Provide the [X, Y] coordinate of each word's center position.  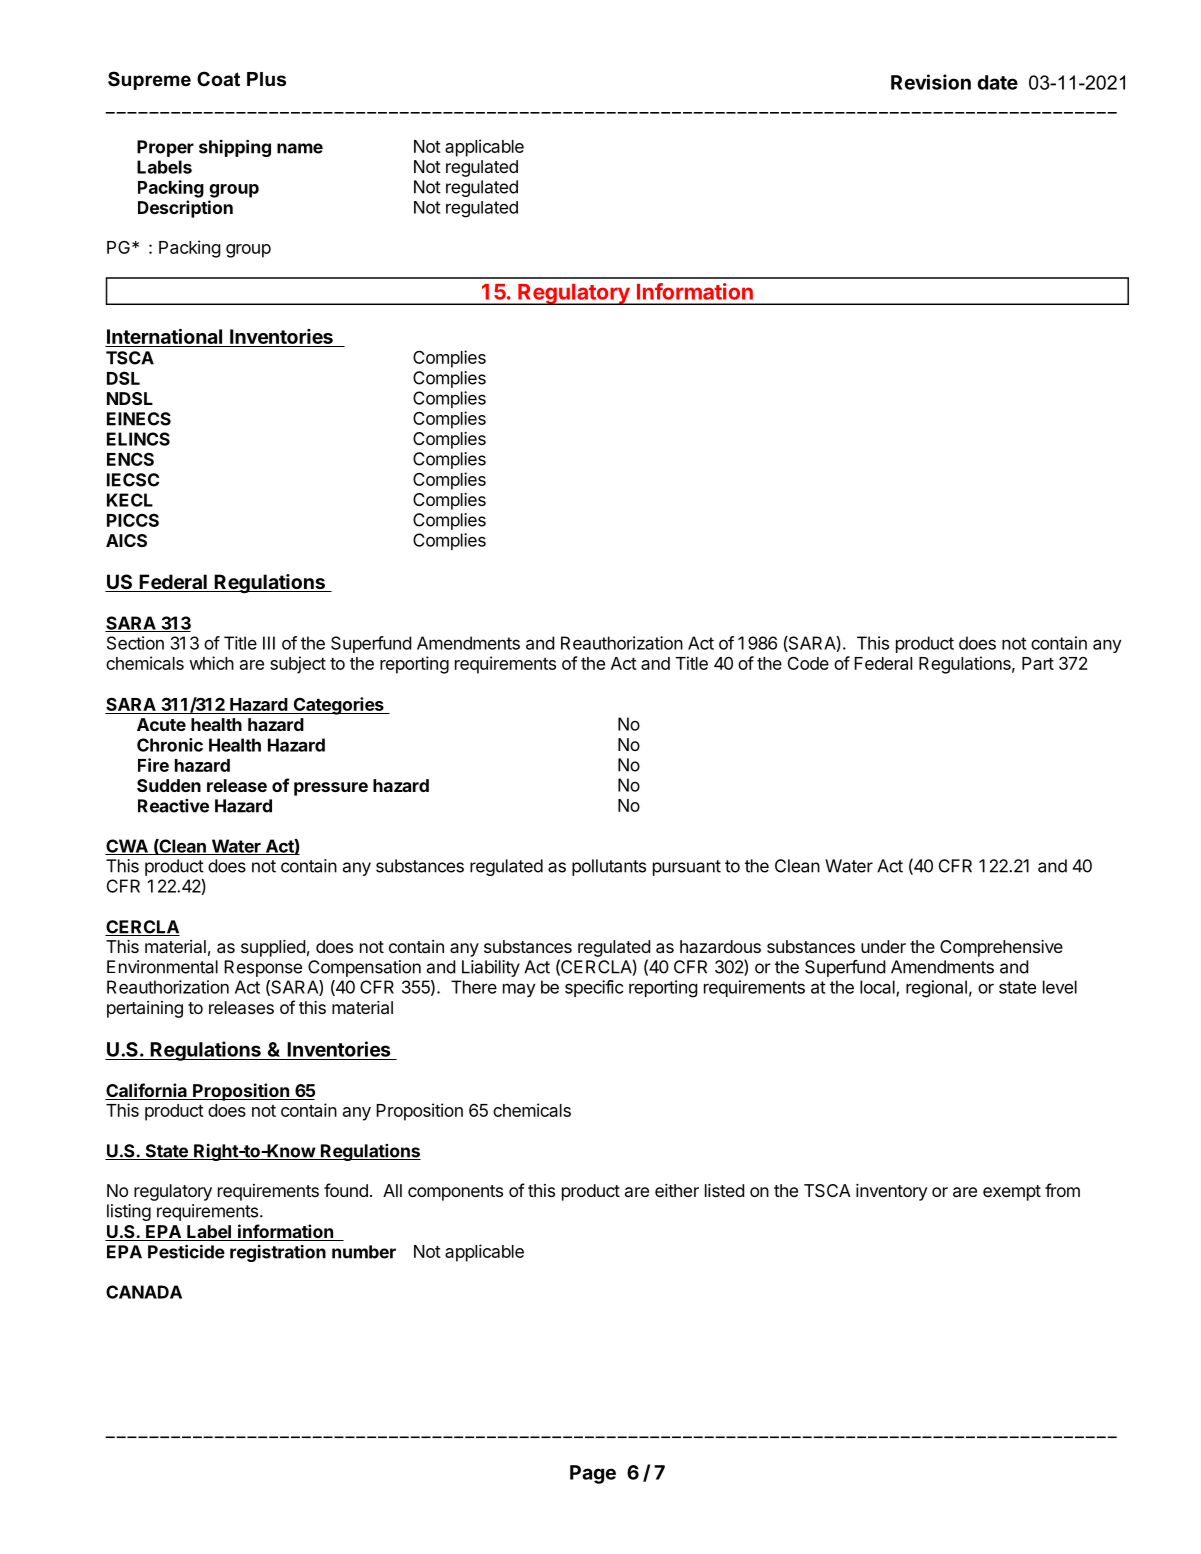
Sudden [169, 785]
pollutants [609, 867]
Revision [931, 82]
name [300, 148]
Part [1038, 663]
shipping [235, 148]
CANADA [144, 1292]
